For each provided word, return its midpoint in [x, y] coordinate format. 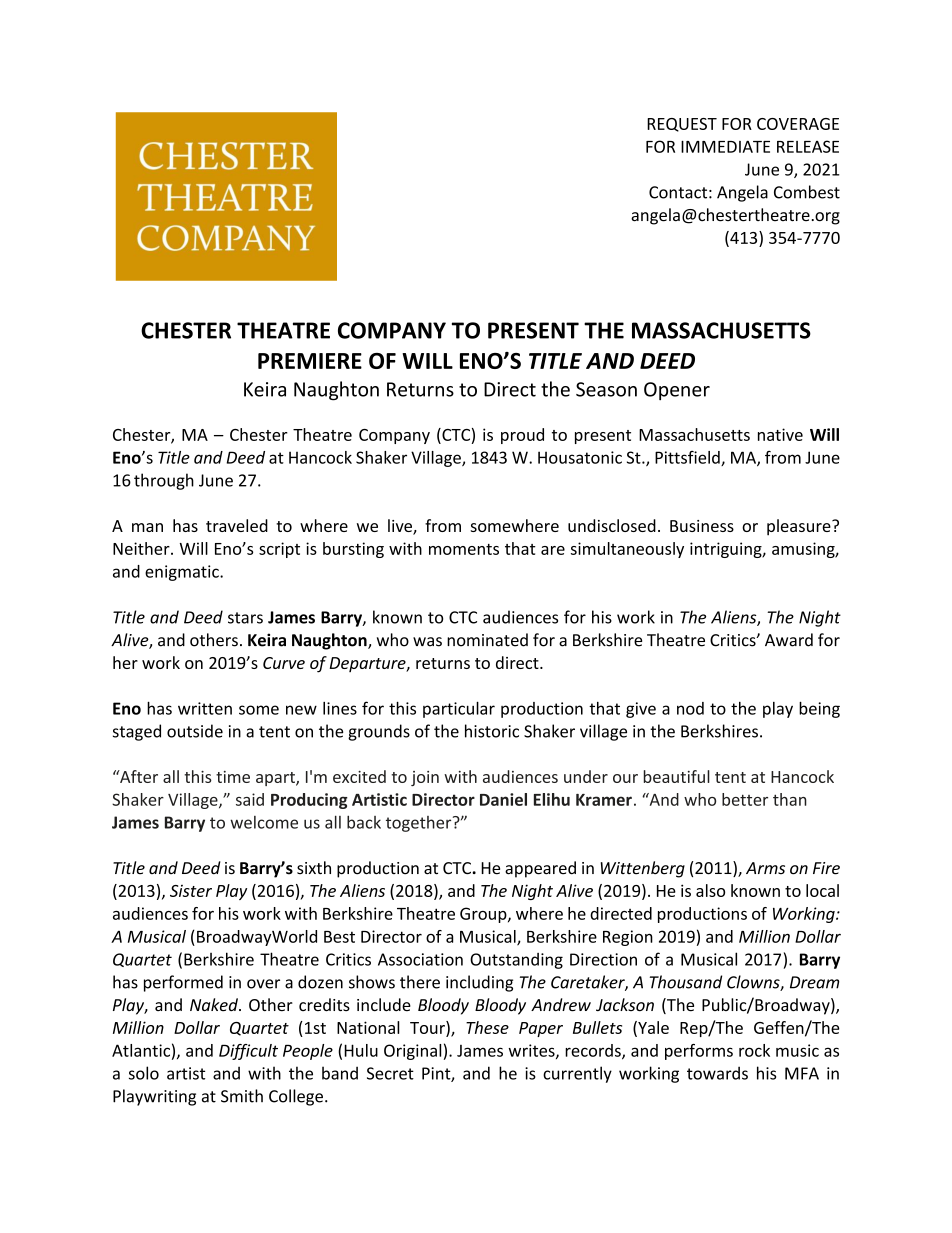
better [745, 799]
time [233, 777]
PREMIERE [310, 361]
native [780, 434]
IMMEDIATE [725, 147]
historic [492, 731]
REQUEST [682, 125]
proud [522, 436]
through [164, 481]
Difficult [248, 1052]
